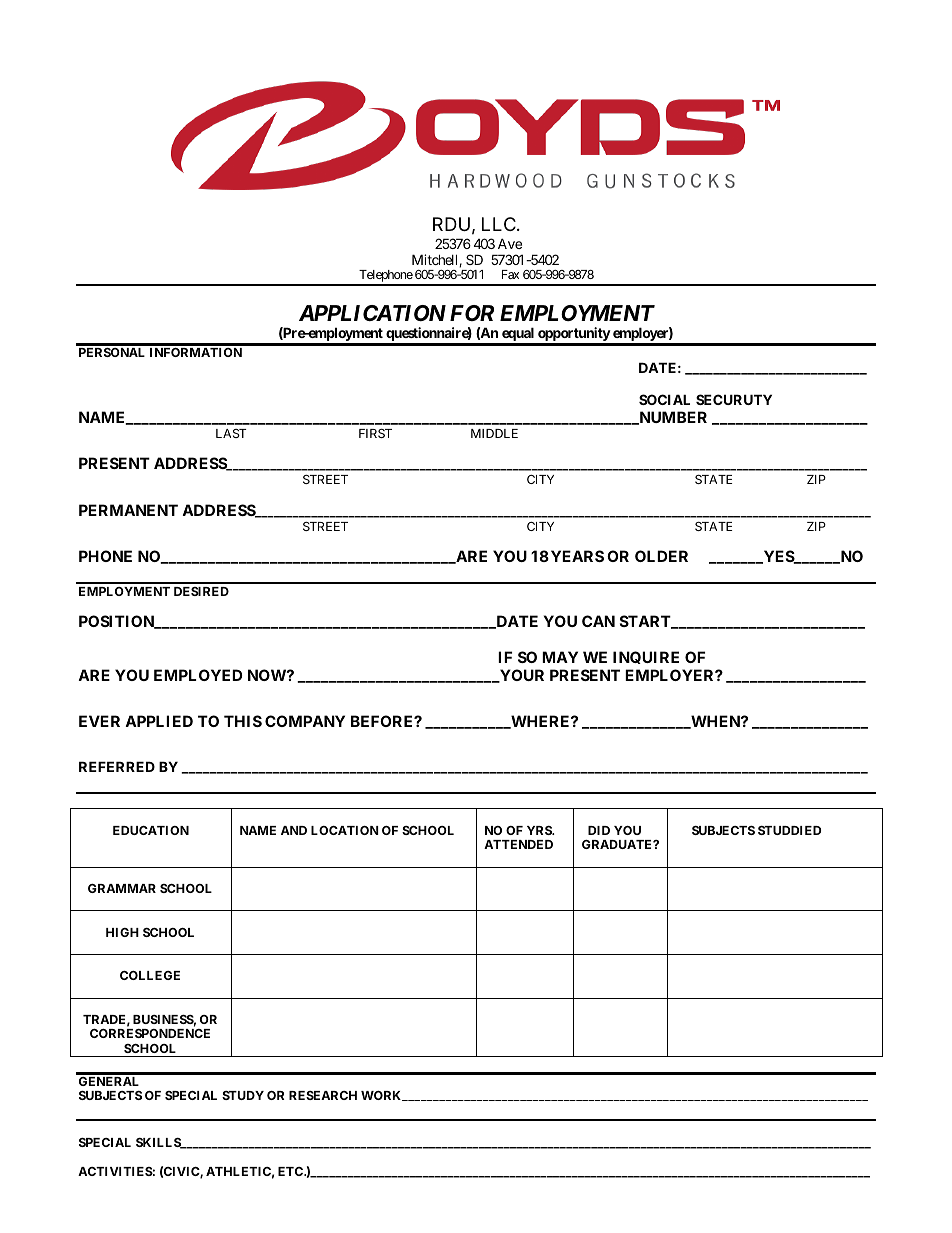  Describe the element at coordinates (372, 313) in the image. I see `APPLICATION` at that location.
